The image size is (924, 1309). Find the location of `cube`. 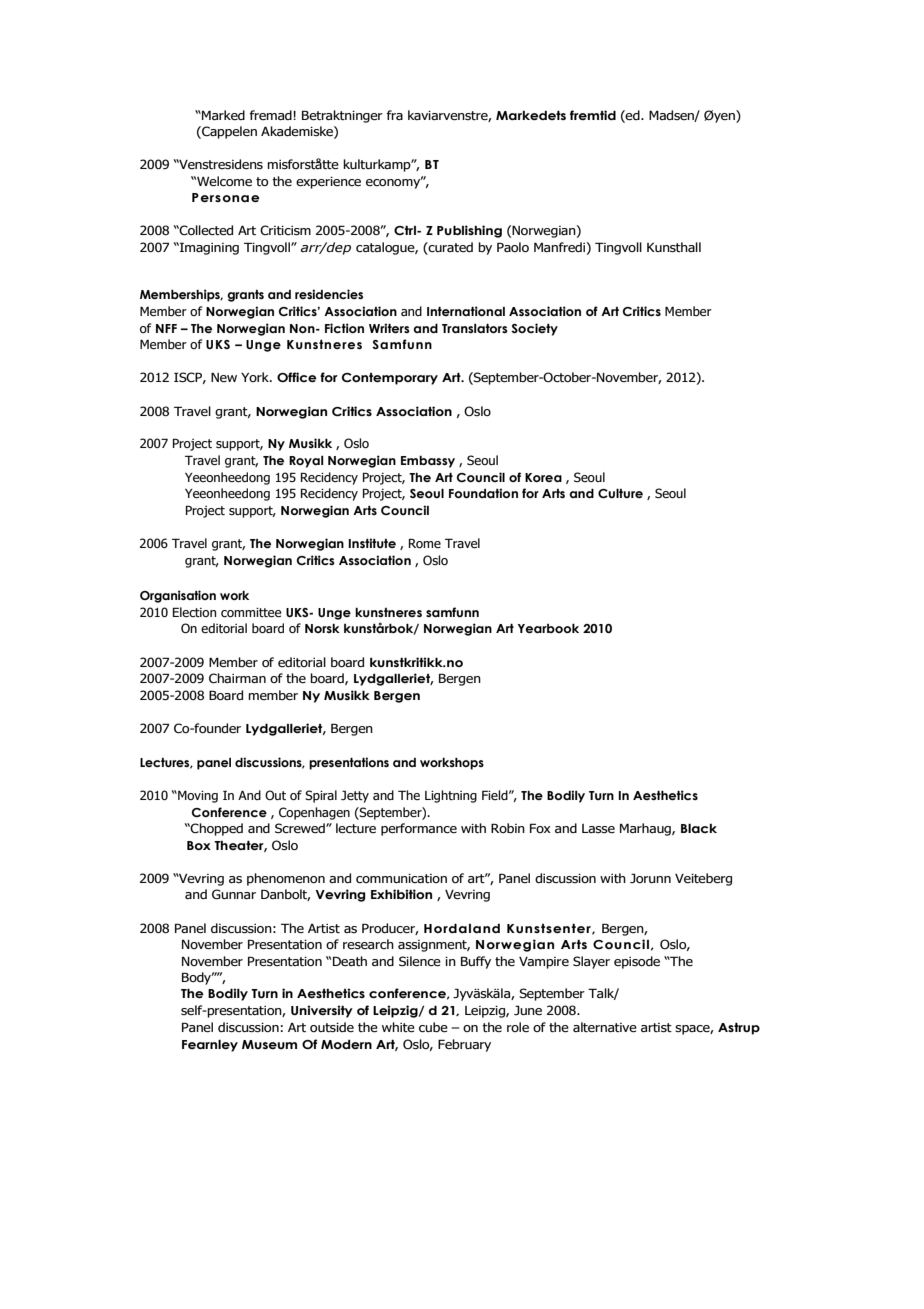

cube is located at coordinates (433, 1027).
